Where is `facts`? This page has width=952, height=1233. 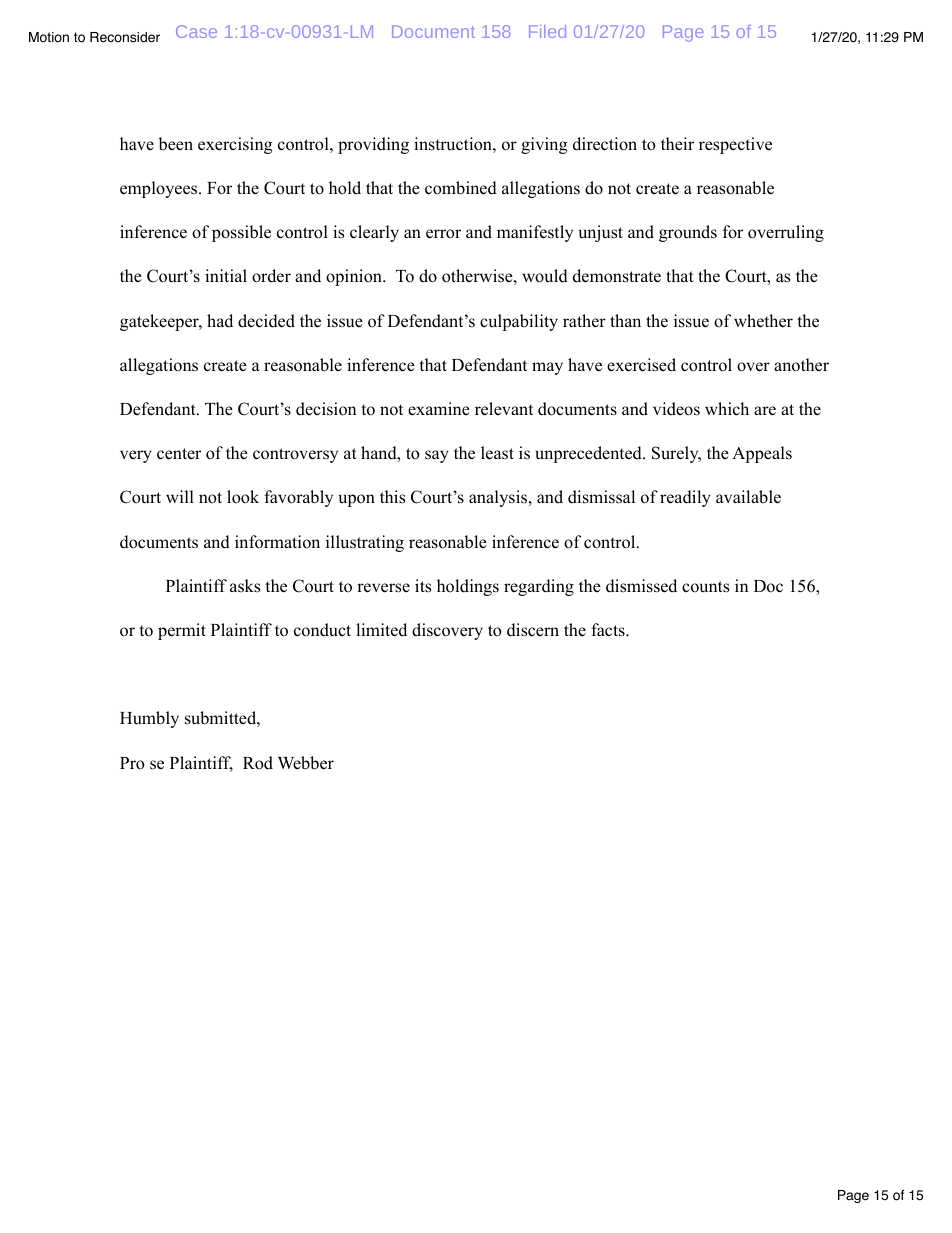 facts is located at coordinates (609, 630).
